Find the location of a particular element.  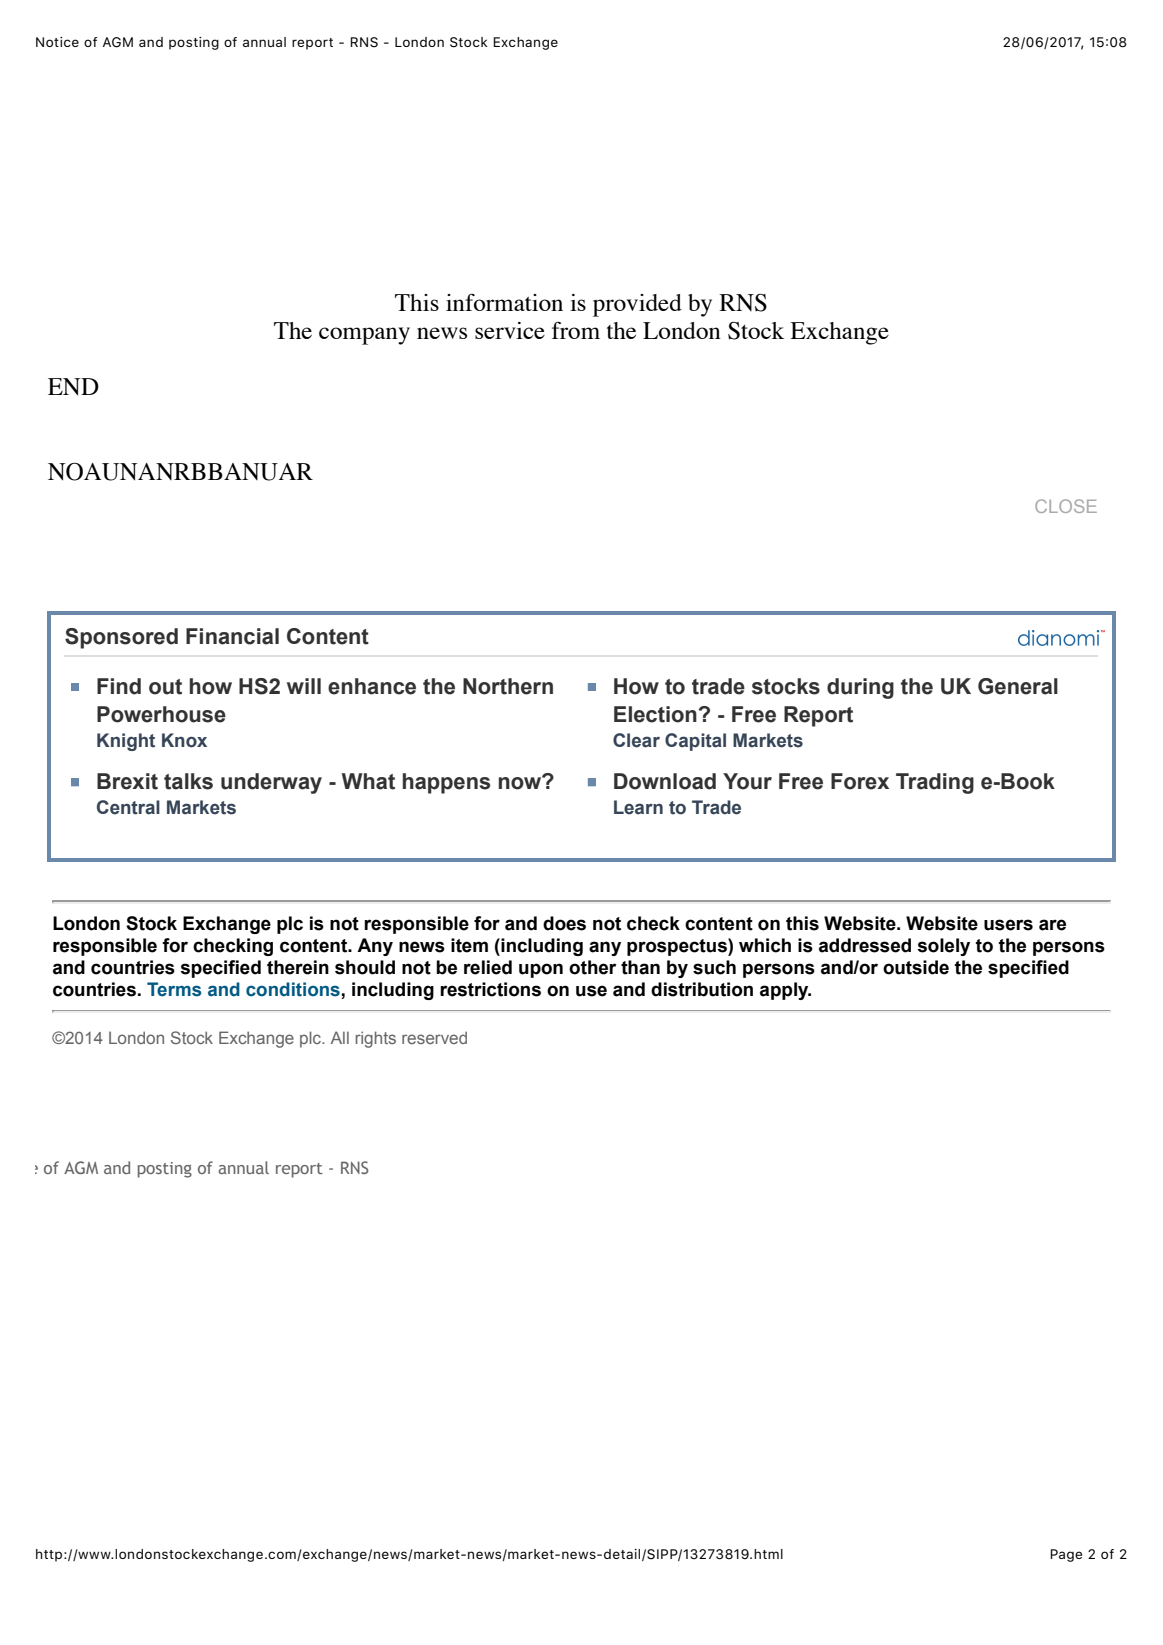

from is located at coordinates (576, 330).
